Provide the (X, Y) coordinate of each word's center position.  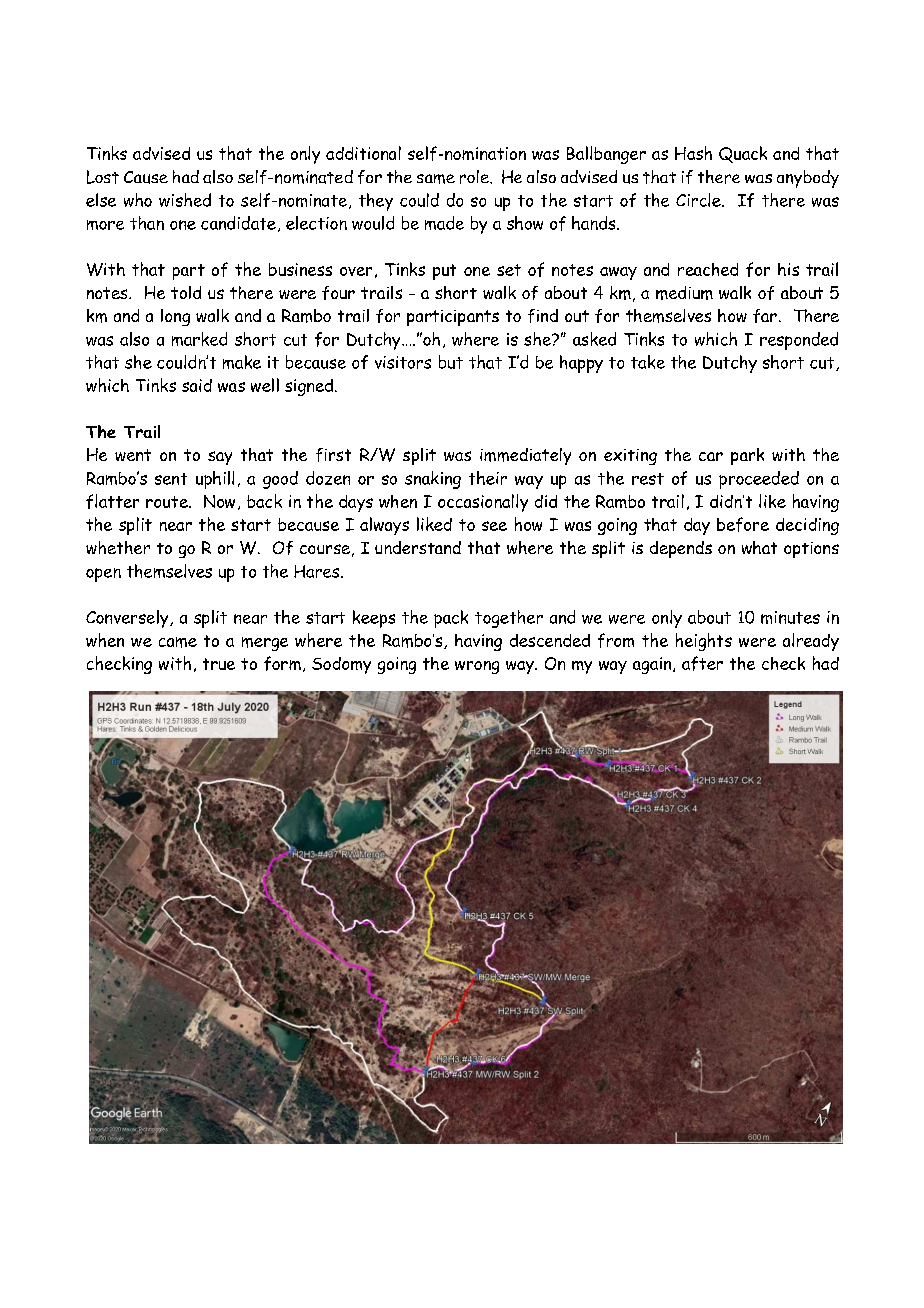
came (178, 642)
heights (704, 642)
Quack (743, 154)
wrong (477, 667)
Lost (103, 177)
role (475, 177)
